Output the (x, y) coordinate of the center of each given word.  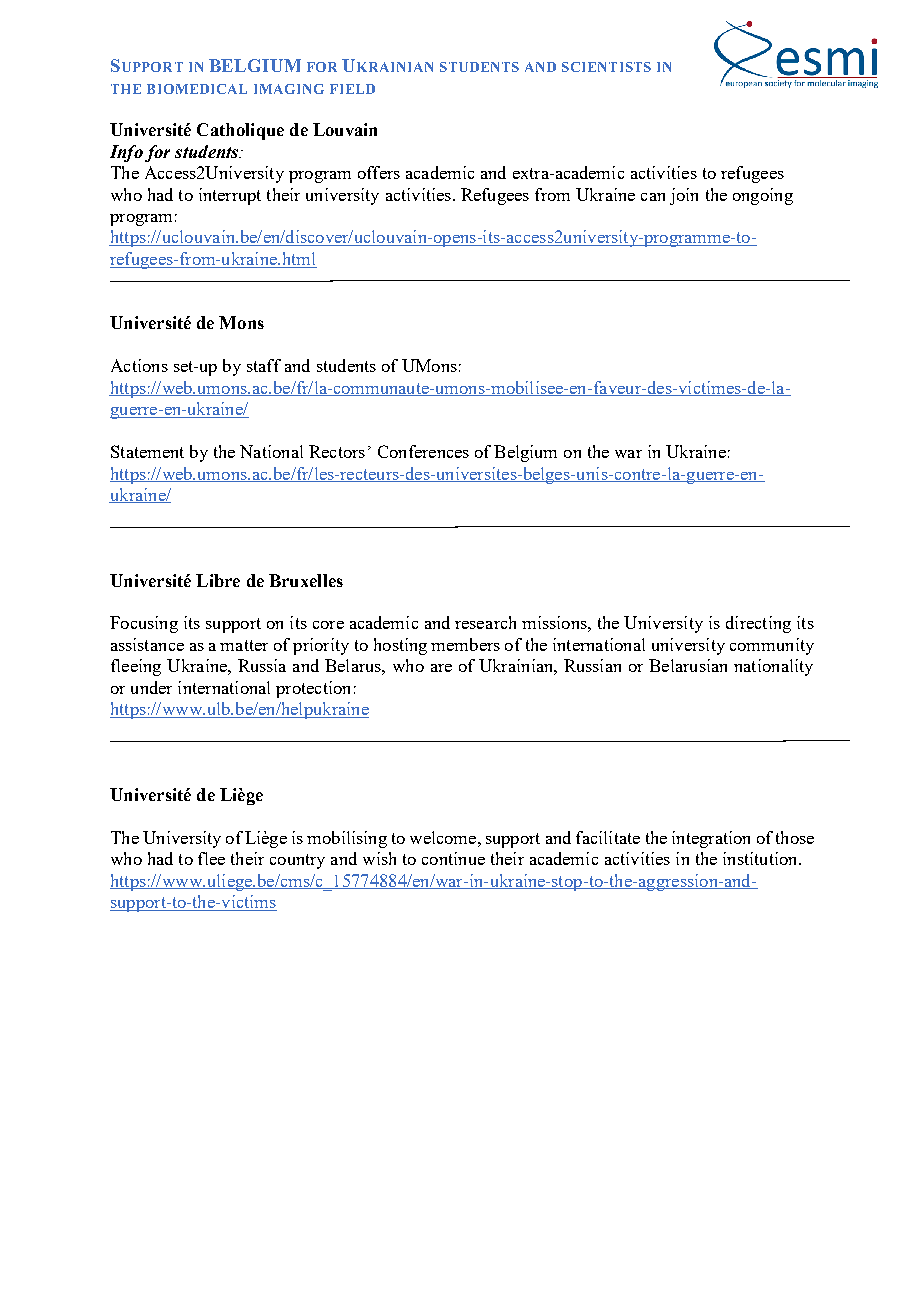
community (772, 646)
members (465, 644)
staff (264, 365)
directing (758, 624)
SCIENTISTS (606, 67)
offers (379, 172)
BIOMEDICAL (197, 89)
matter (244, 645)
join (684, 196)
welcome (444, 837)
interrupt (230, 196)
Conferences (423, 451)
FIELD (352, 89)
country (297, 861)
